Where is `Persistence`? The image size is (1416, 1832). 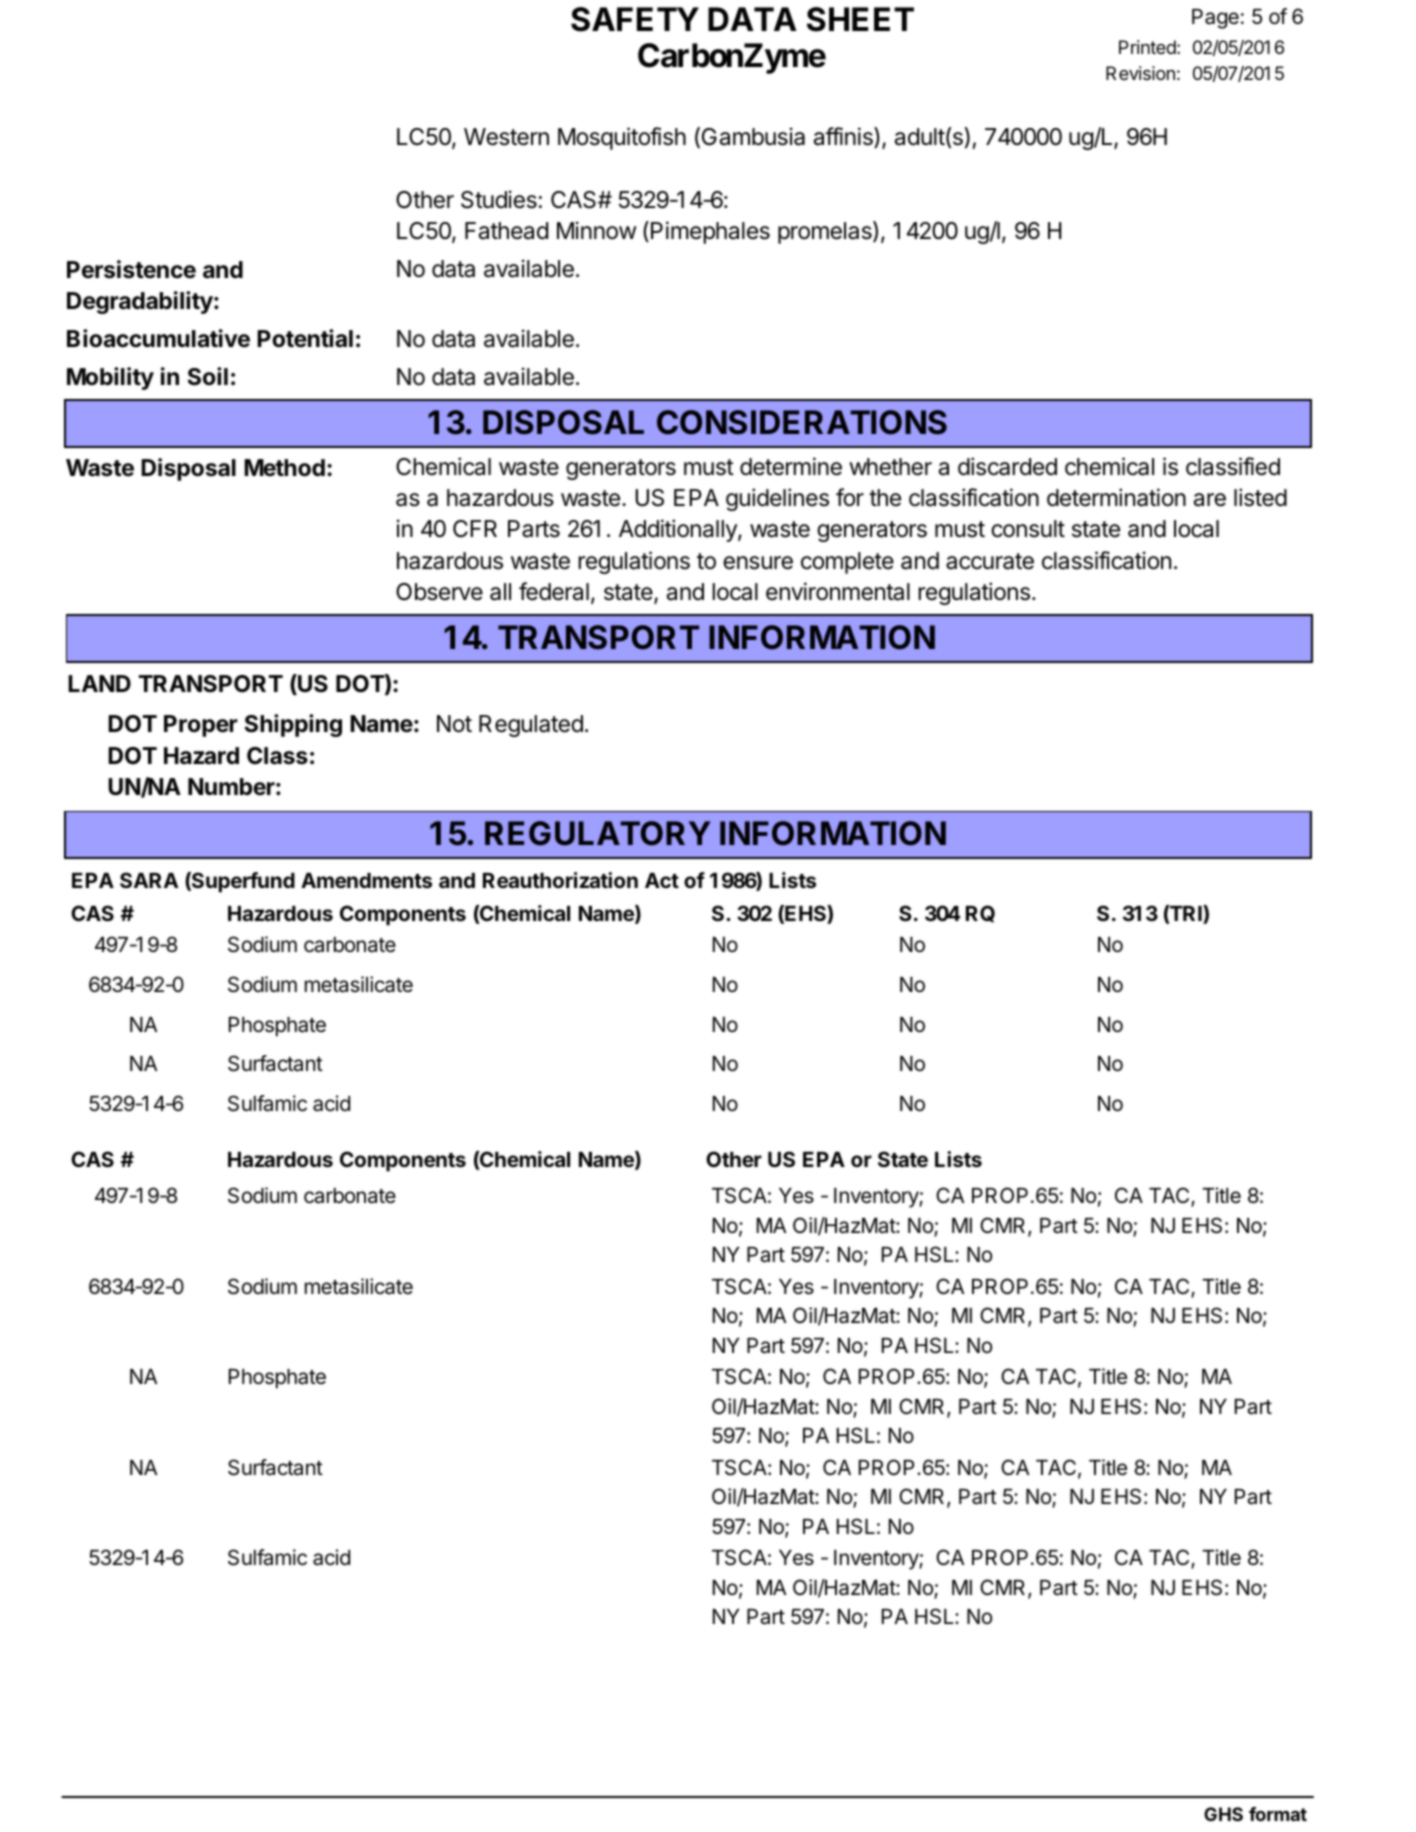
Persistence is located at coordinates (131, 269).
